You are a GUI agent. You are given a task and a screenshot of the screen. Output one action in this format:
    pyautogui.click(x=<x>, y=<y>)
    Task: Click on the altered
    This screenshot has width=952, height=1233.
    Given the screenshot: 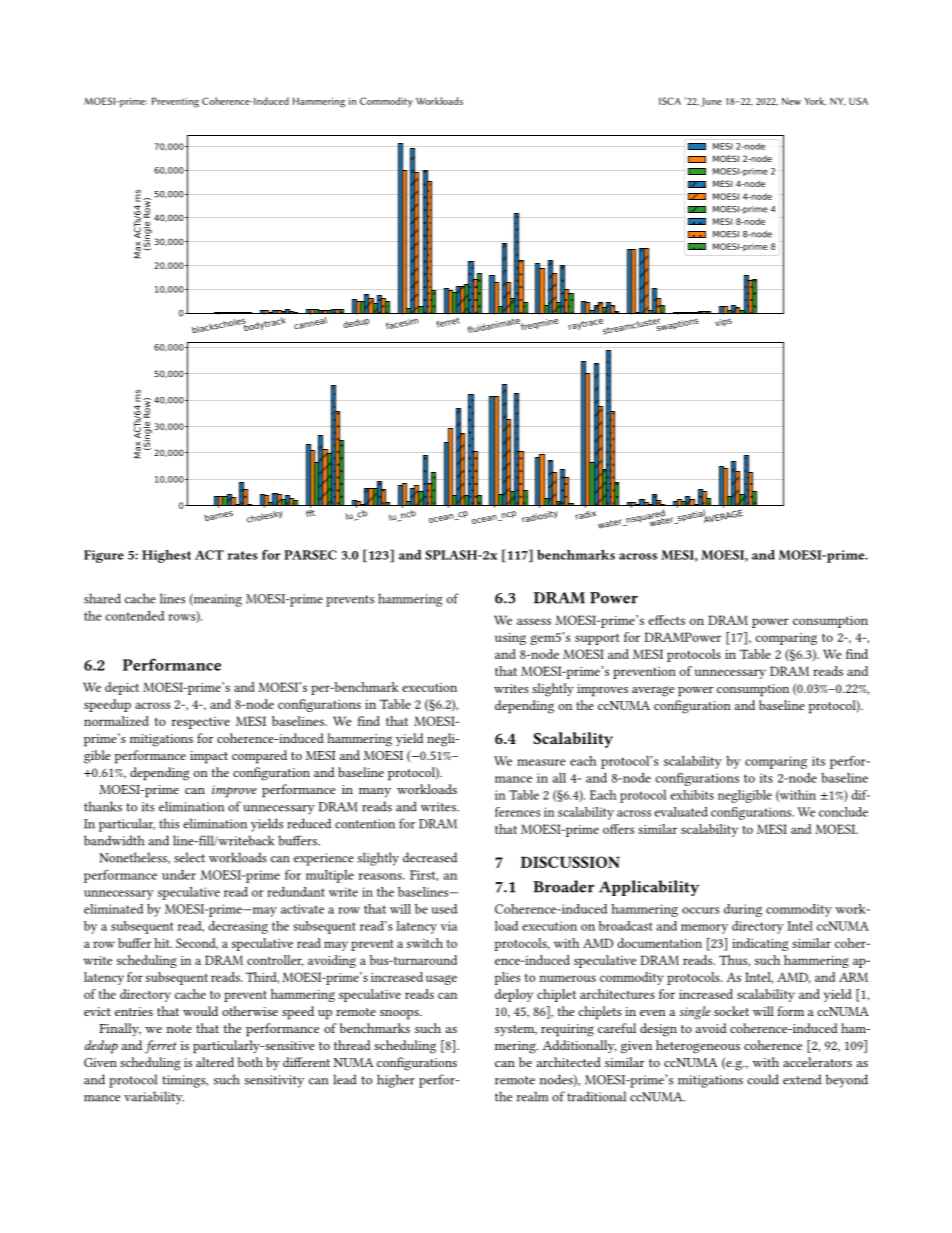 What is the action you would take?
    pyautogui.click(x=215, y=1062)
